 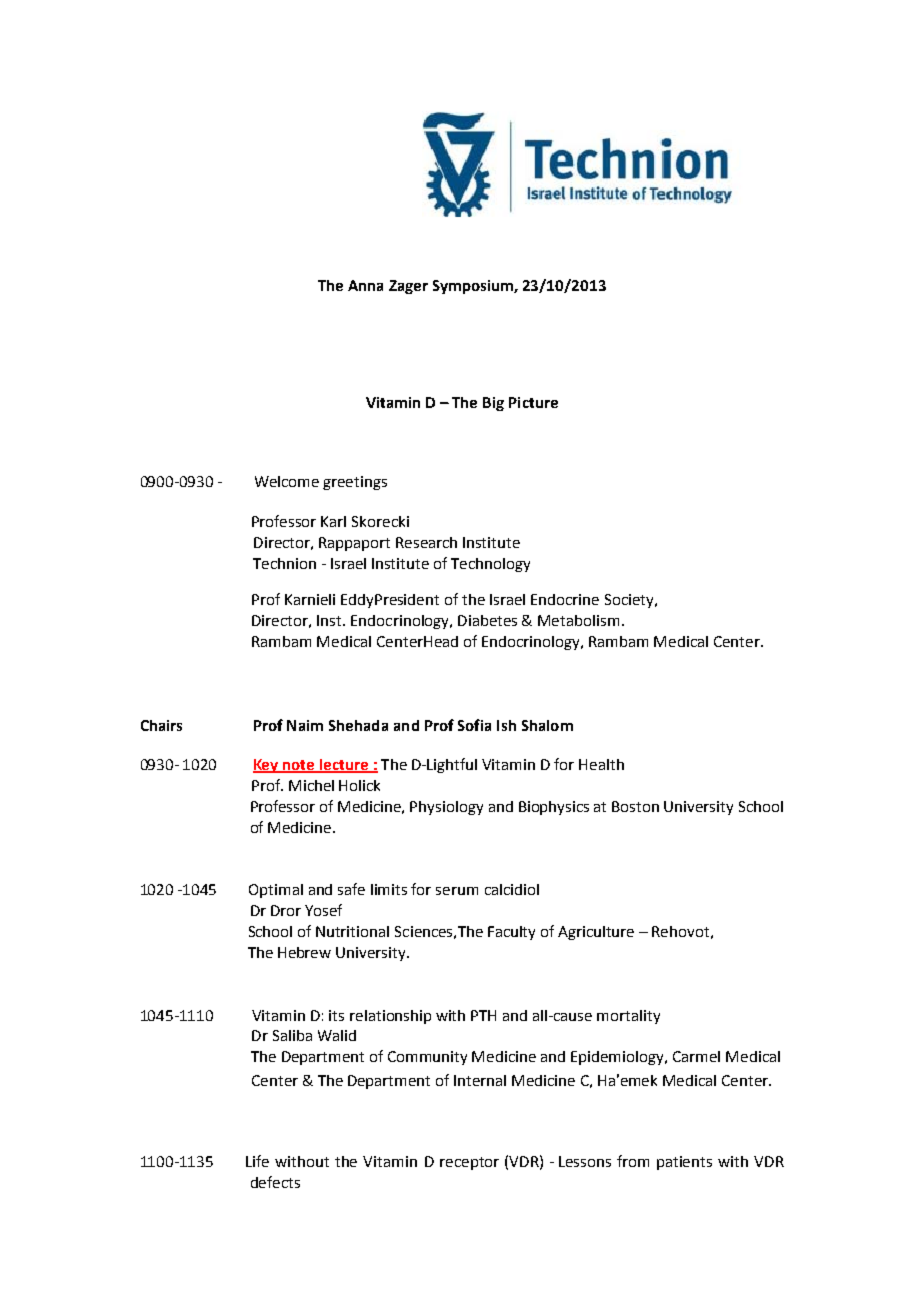 What do you see at coordinates (493, 404) in the image?
I see `Big` at bounding box center [493, 404].
